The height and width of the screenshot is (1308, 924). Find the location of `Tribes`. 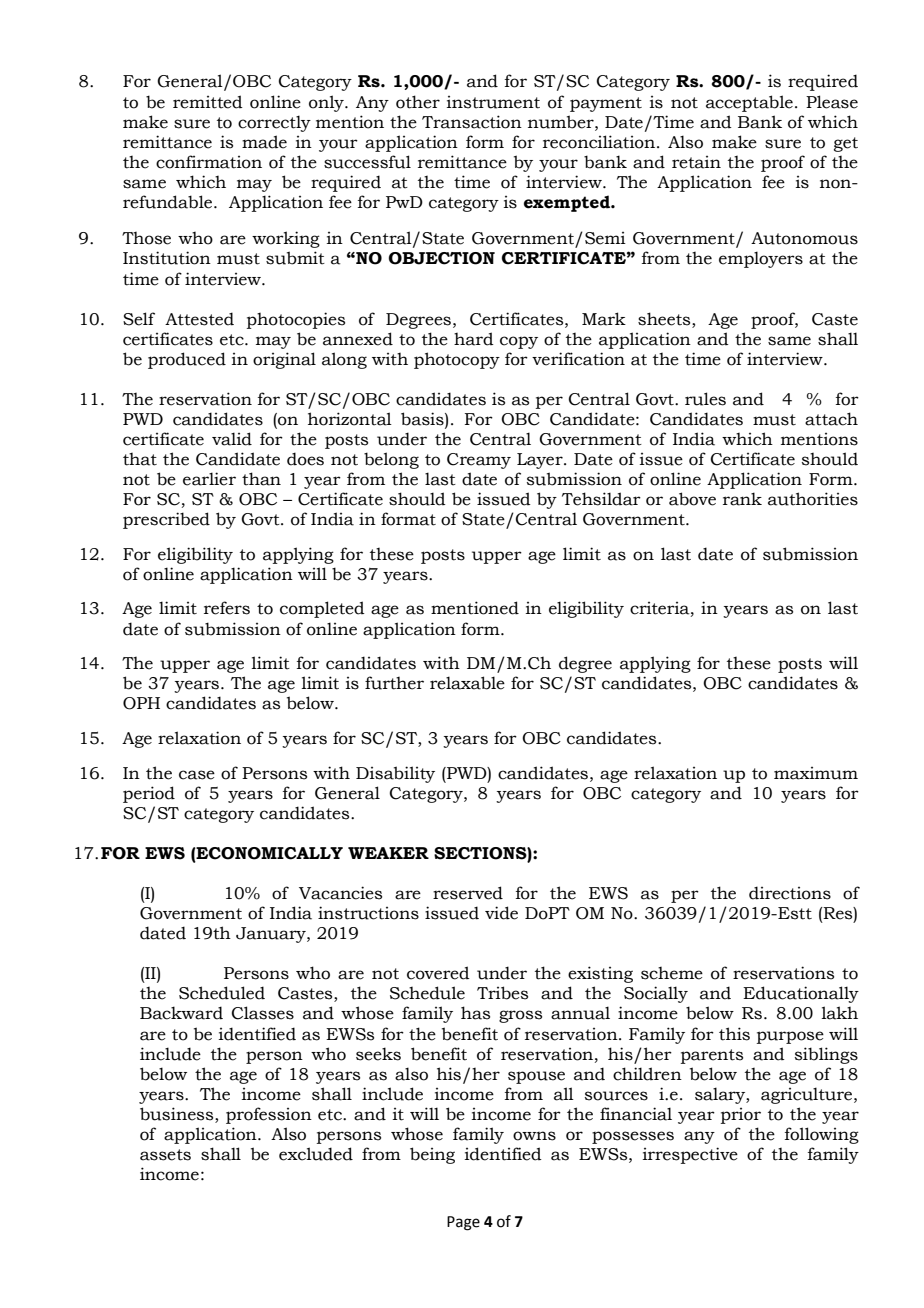

Tribes is located at coordinates (502, 993).
